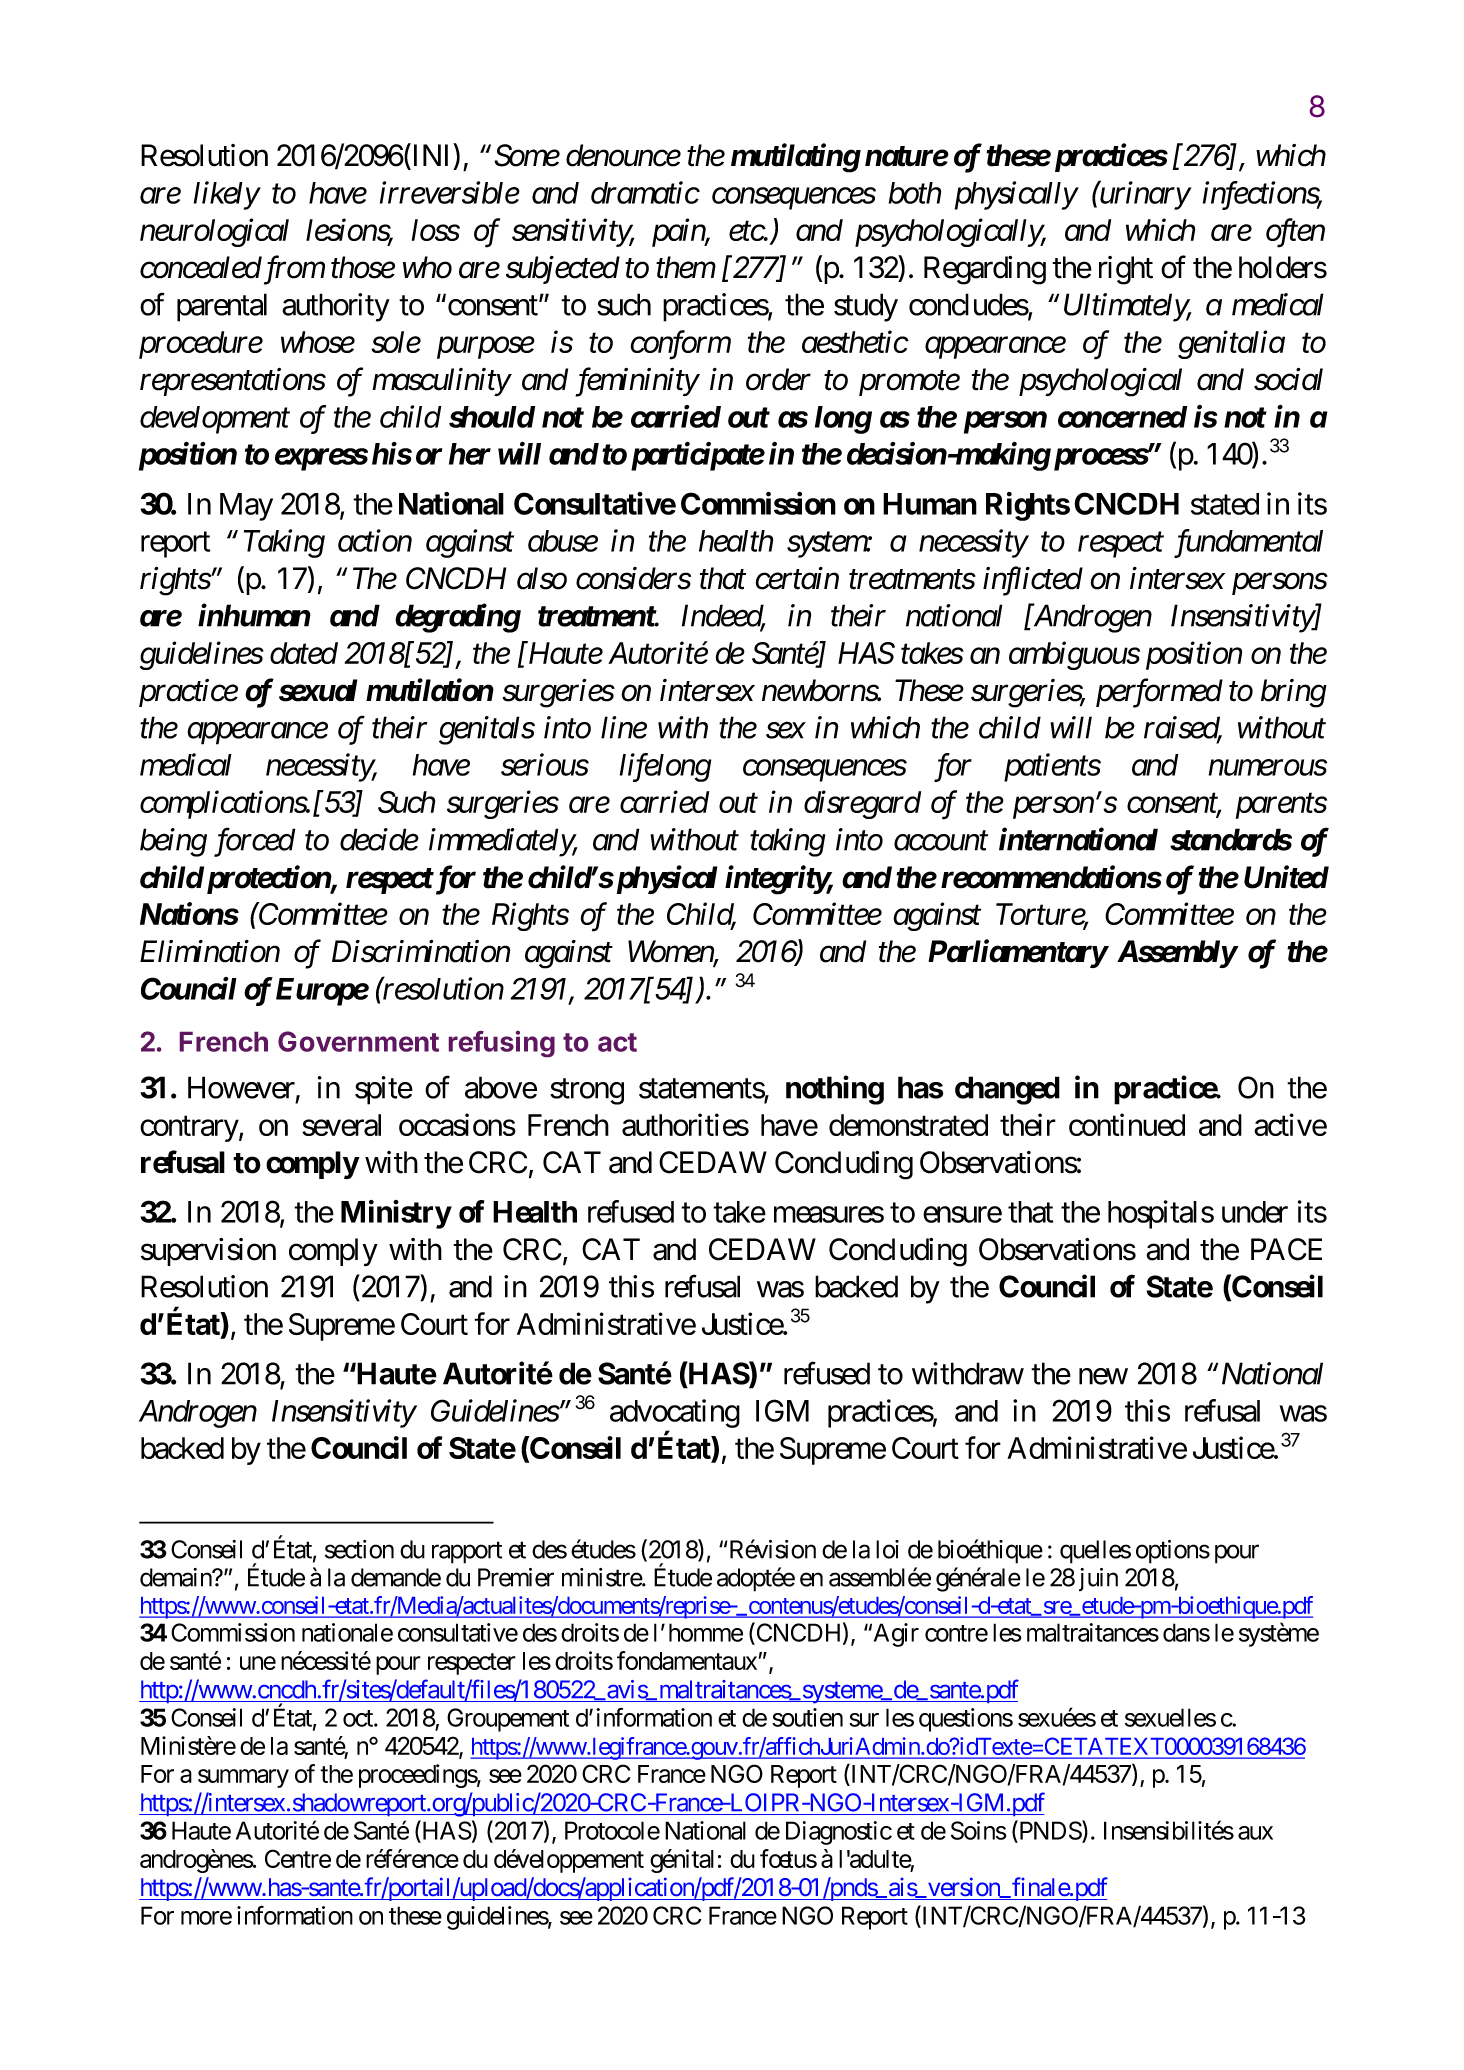 This screenshot has height=2070, width=1464. What do you see at coordinates (941, 841) in the screenshot?
I see `account` at bounding box center [941, 841].
